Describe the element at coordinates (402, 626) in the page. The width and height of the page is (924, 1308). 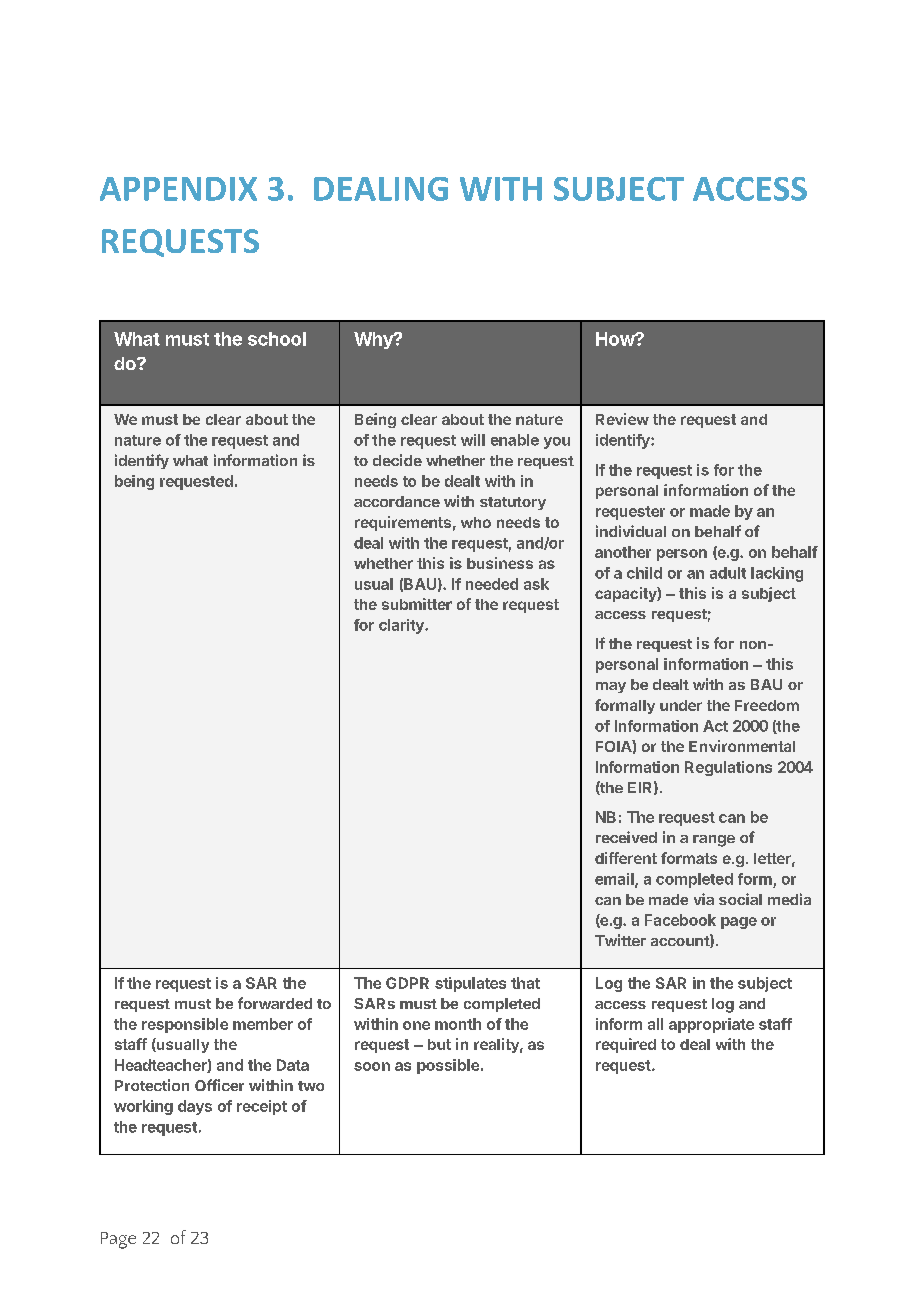
I see `clarity` at that location.
